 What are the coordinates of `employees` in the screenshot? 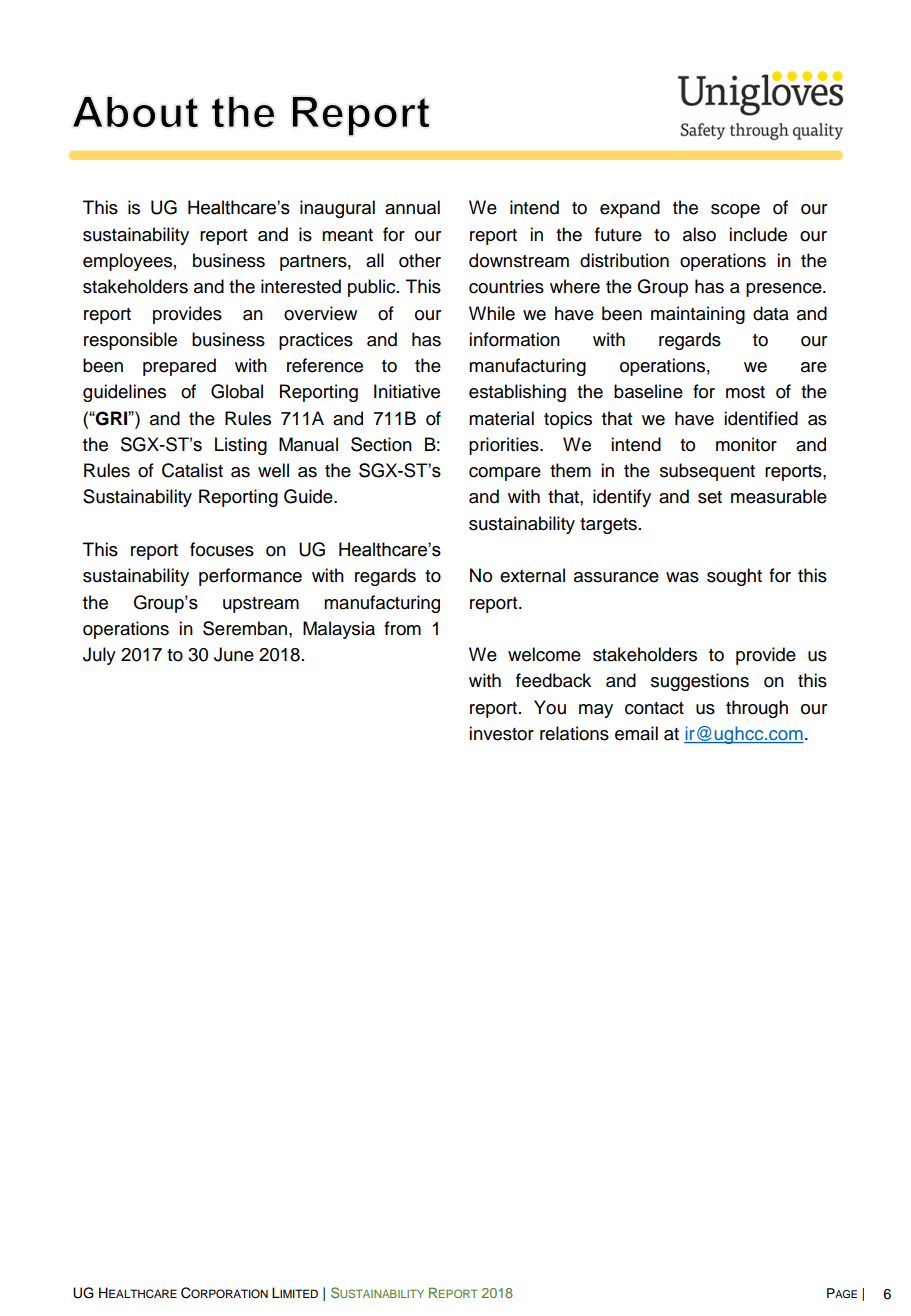 It's located at (127, 262).
